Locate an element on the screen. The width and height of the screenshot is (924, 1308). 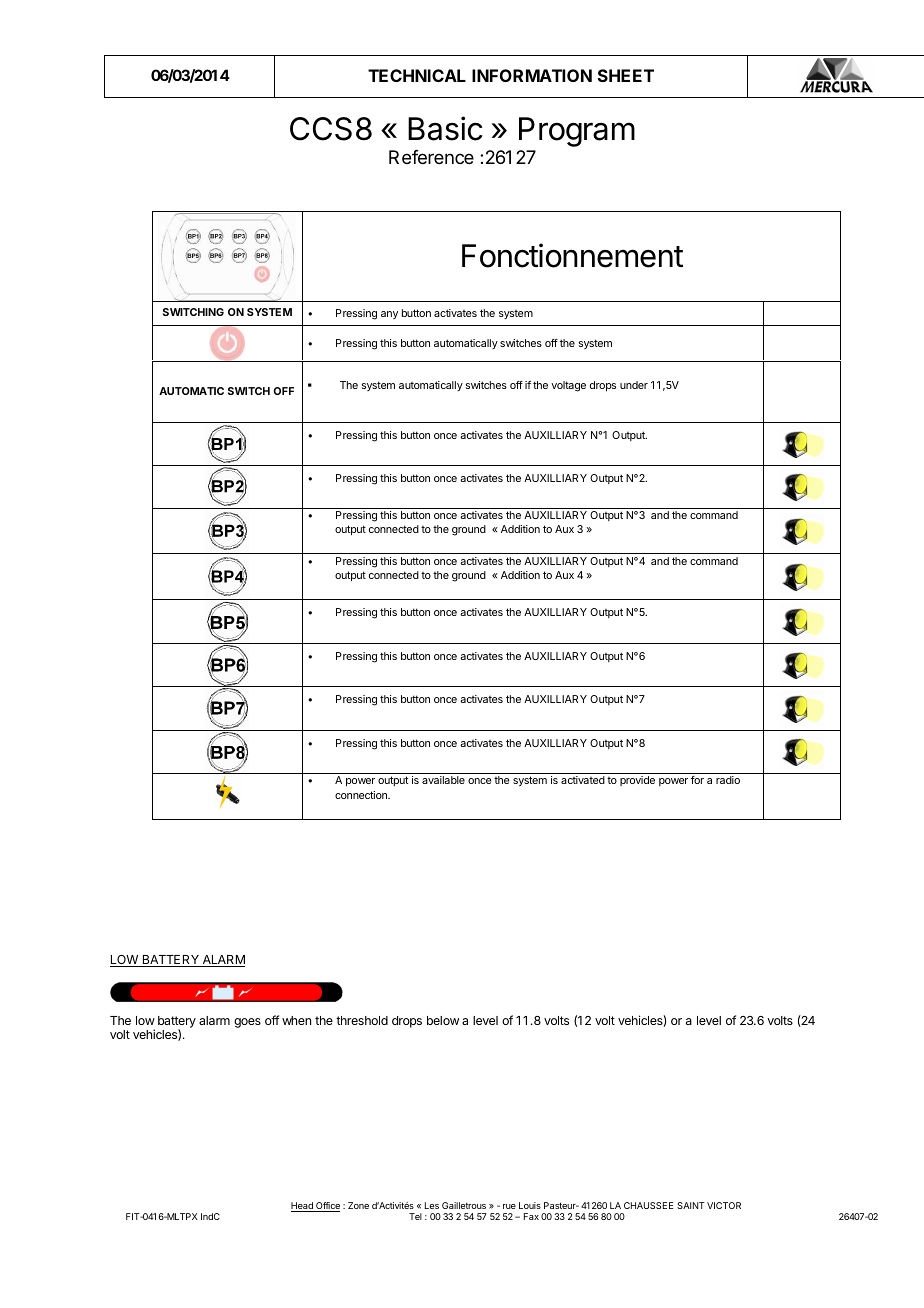
INFORMATION is located at coordinates (532, 75).
